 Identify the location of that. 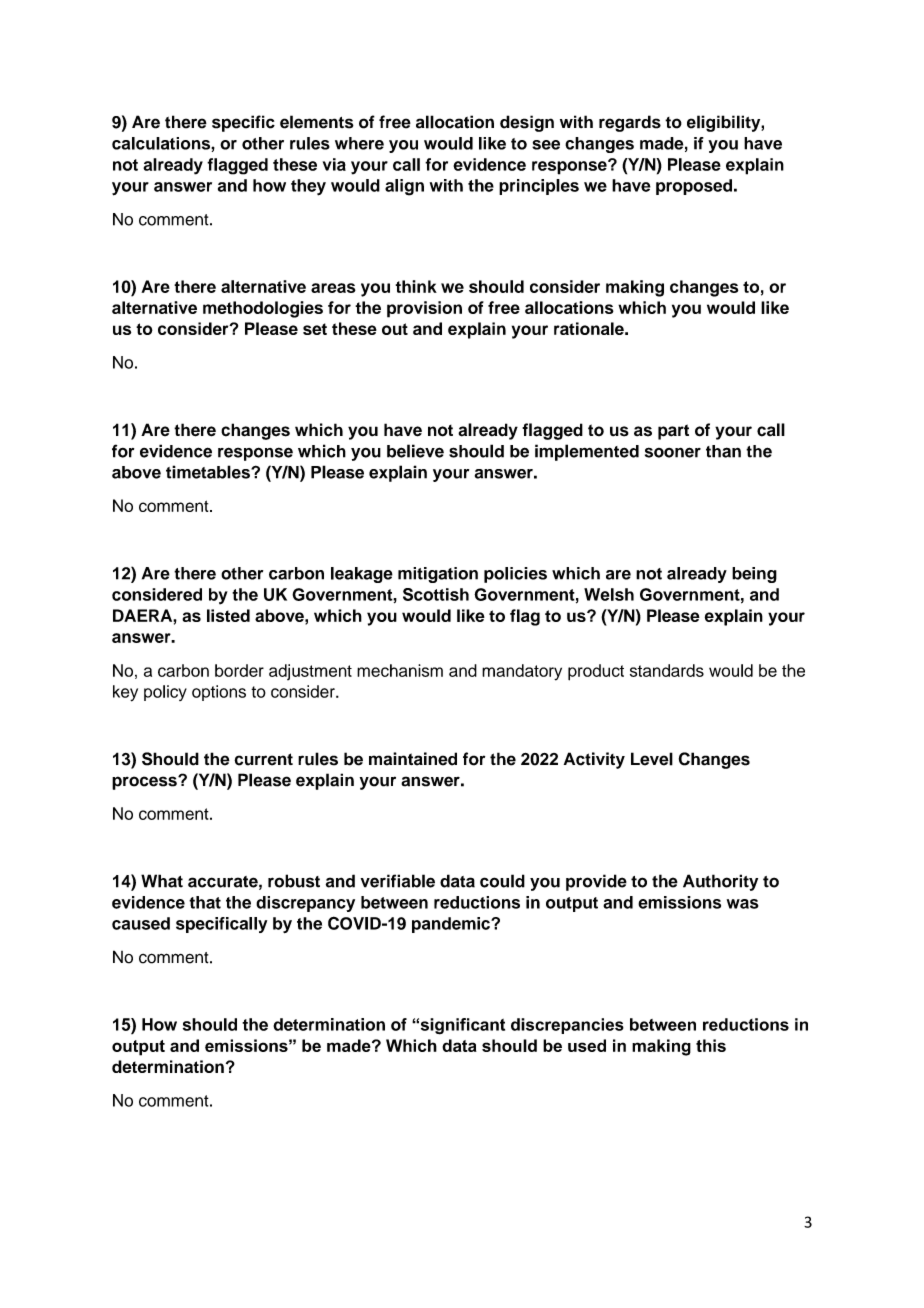
(205, 902).
